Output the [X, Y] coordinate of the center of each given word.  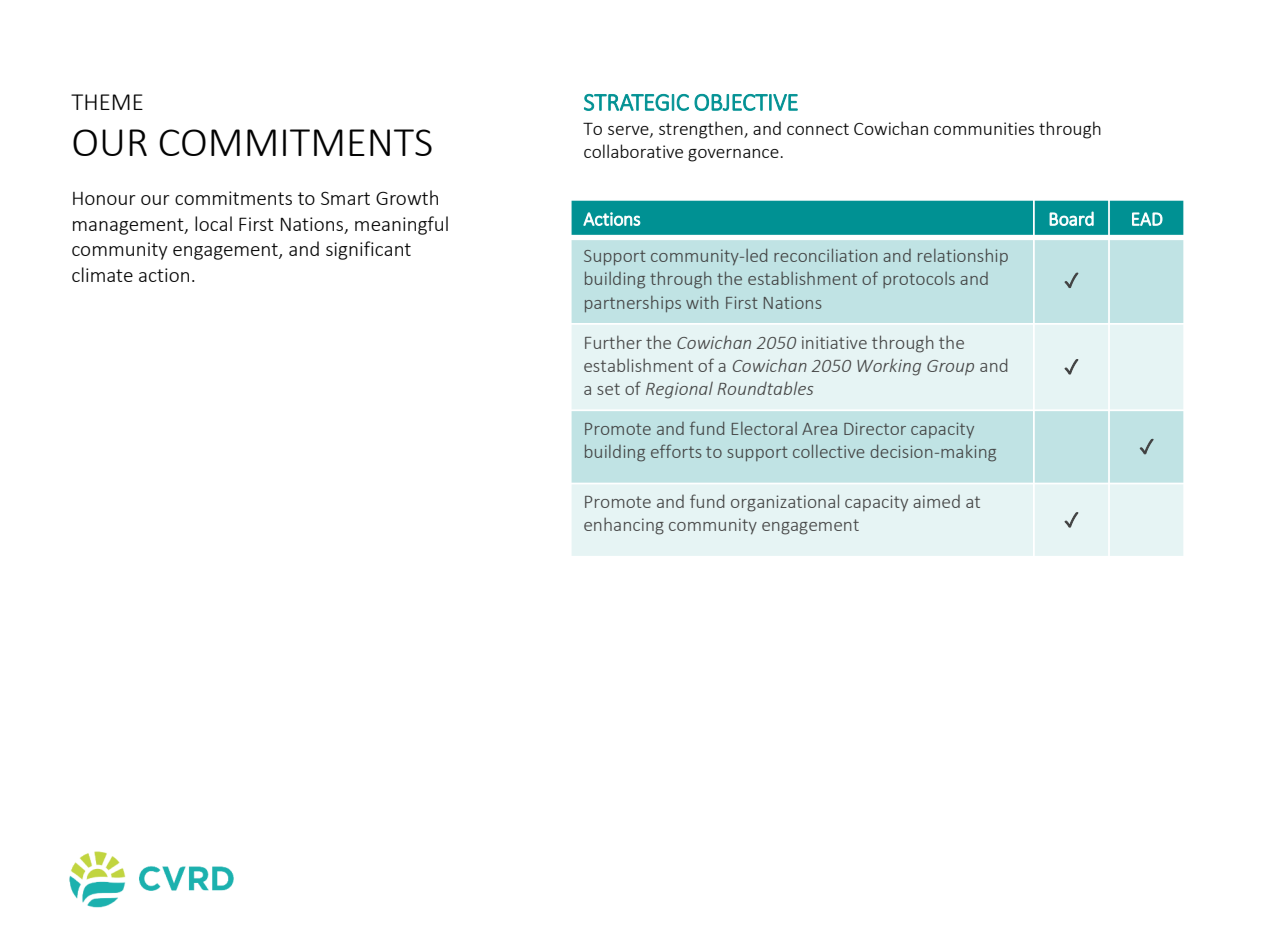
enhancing [624, 526]
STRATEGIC [636, 102]
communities [984, 128]
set [608, 389]
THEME [107, 102]
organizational [785, 503]
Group [950, 367]
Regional [679, 390]
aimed [936, 501]
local [213, 223]
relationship [963, 257]
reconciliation [825, 255]
